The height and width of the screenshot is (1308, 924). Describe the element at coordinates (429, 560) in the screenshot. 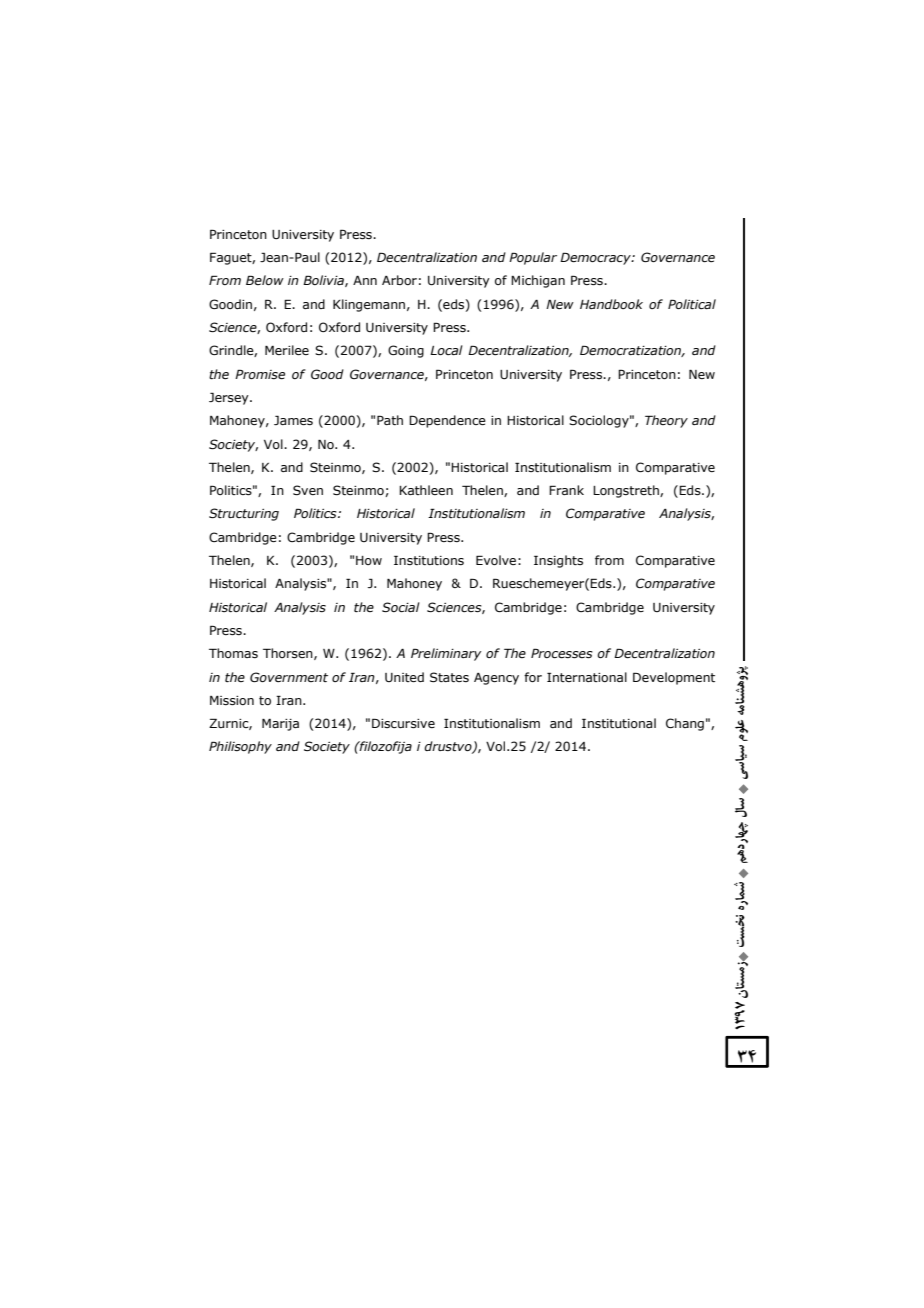

I see `Institutions` at that location.
